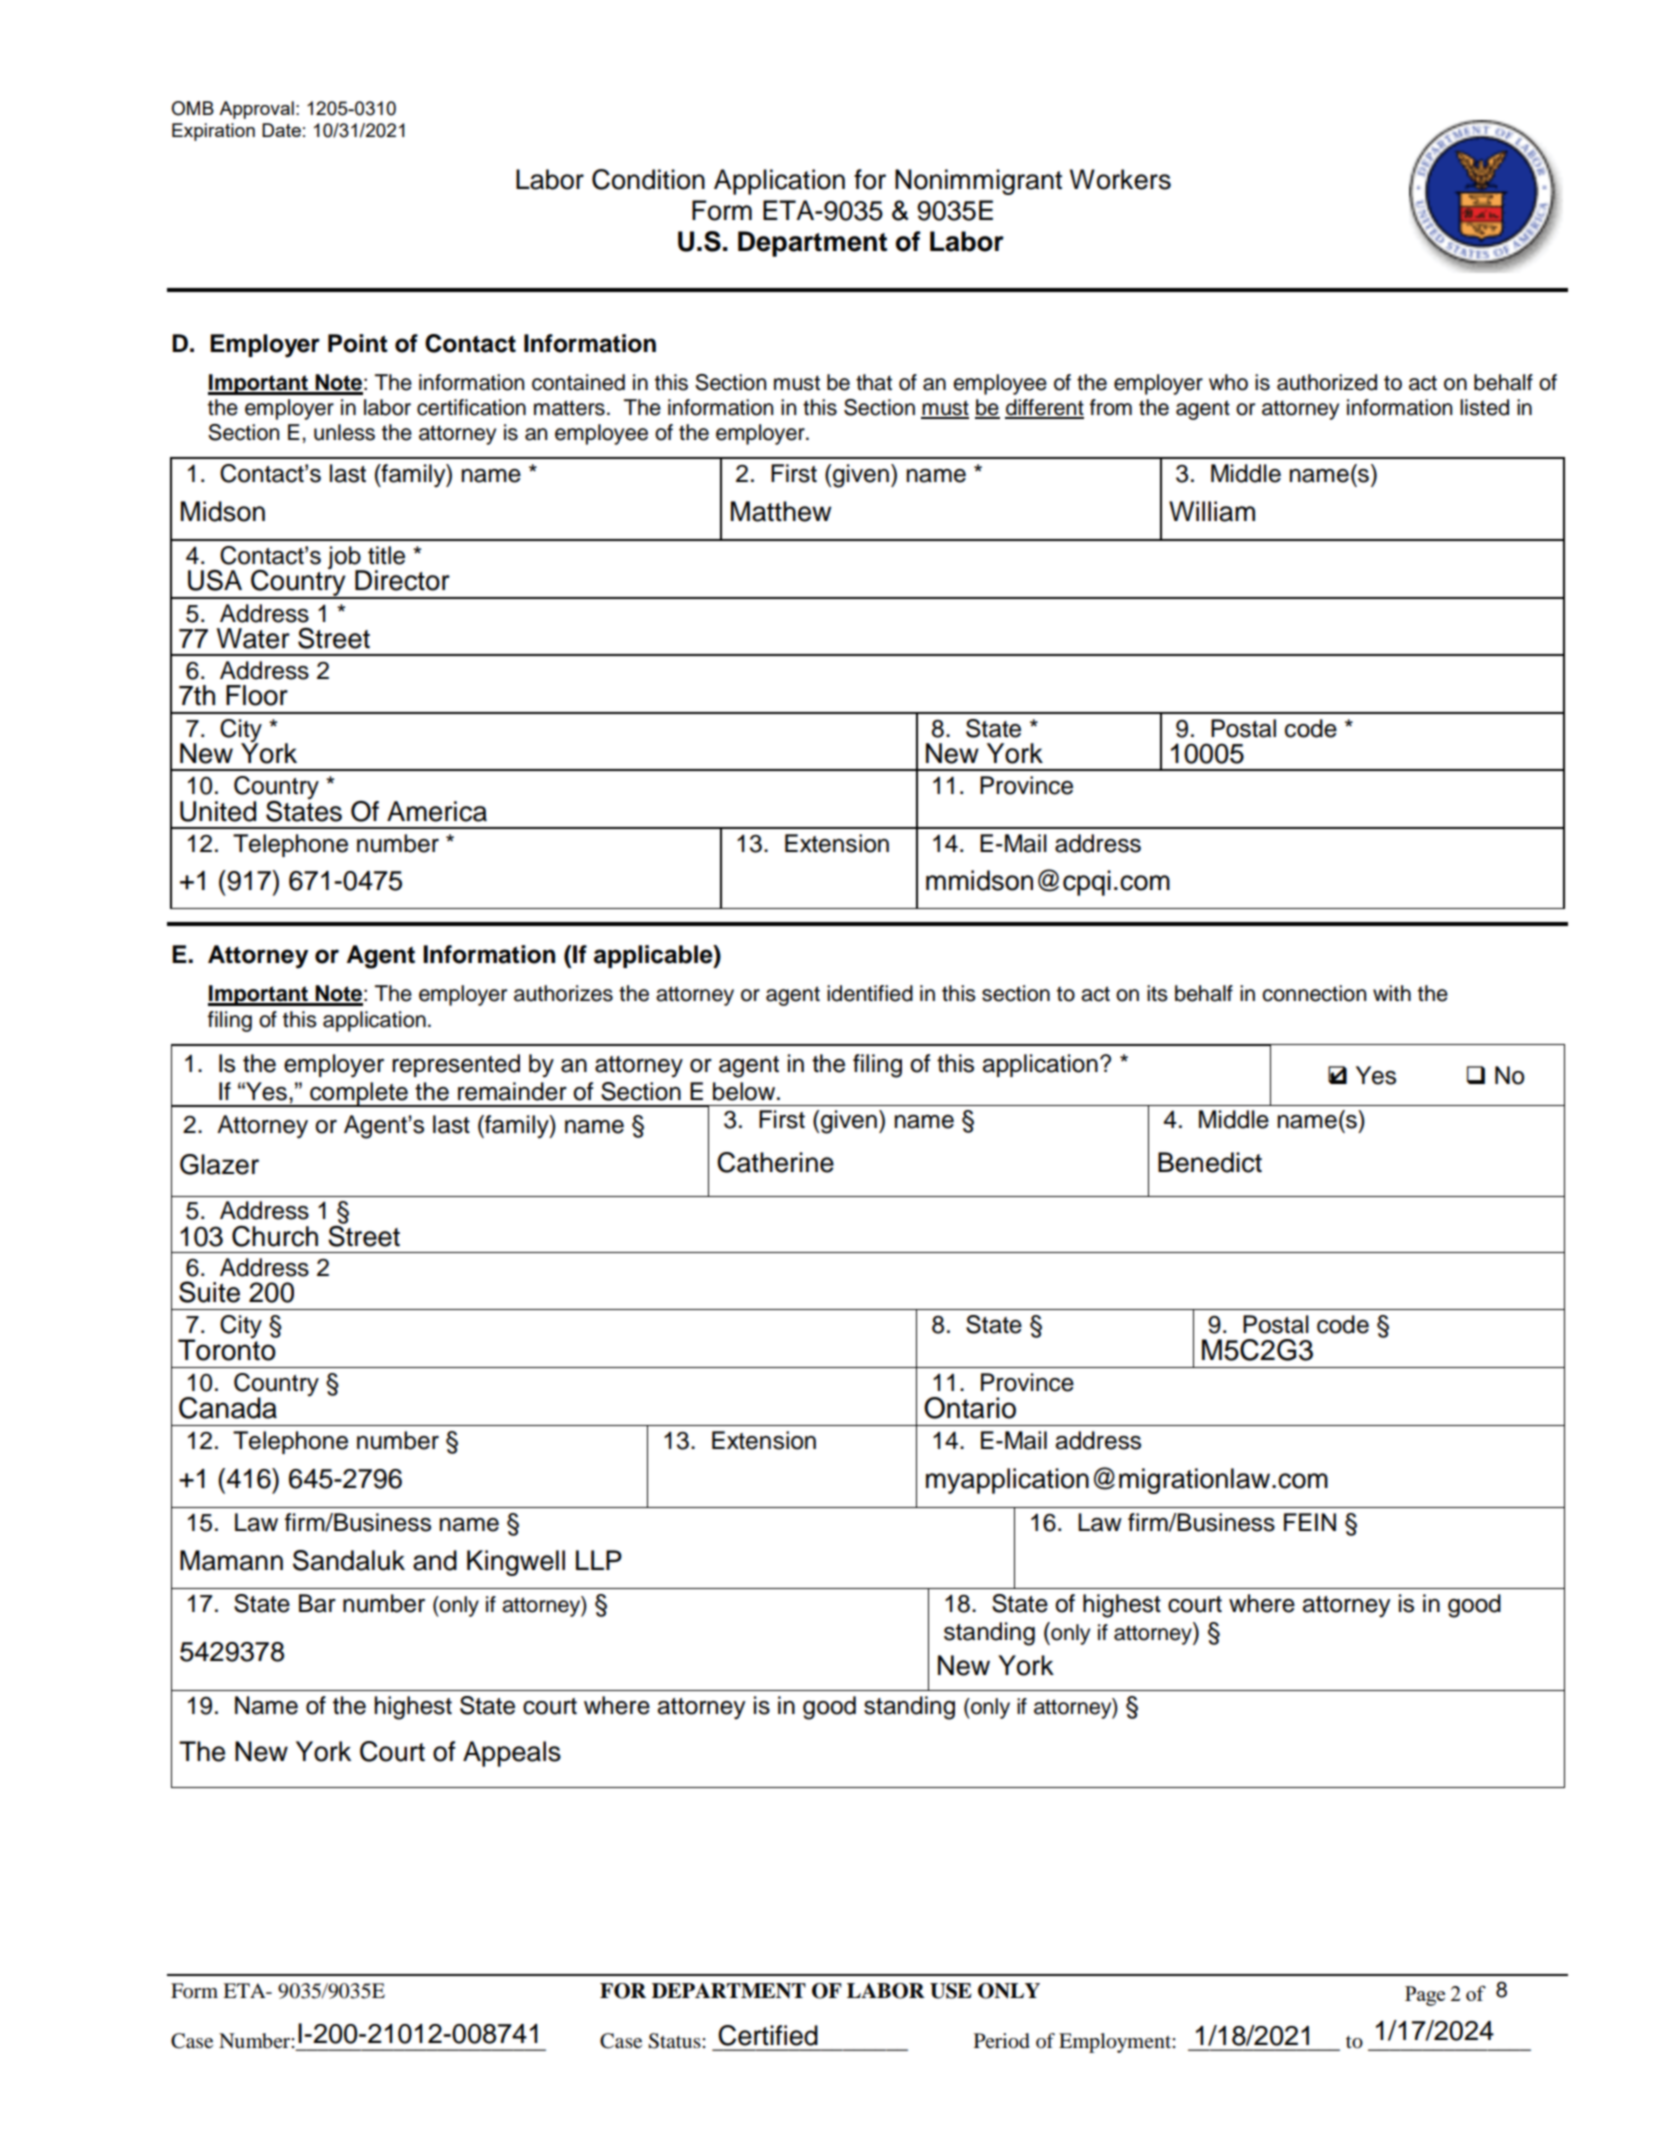 This page has height=2151, width=1662. What do you see at coordinates (1210, 1162) in the page?
I see `Benedict` at bounding box center [1210, 1162].
